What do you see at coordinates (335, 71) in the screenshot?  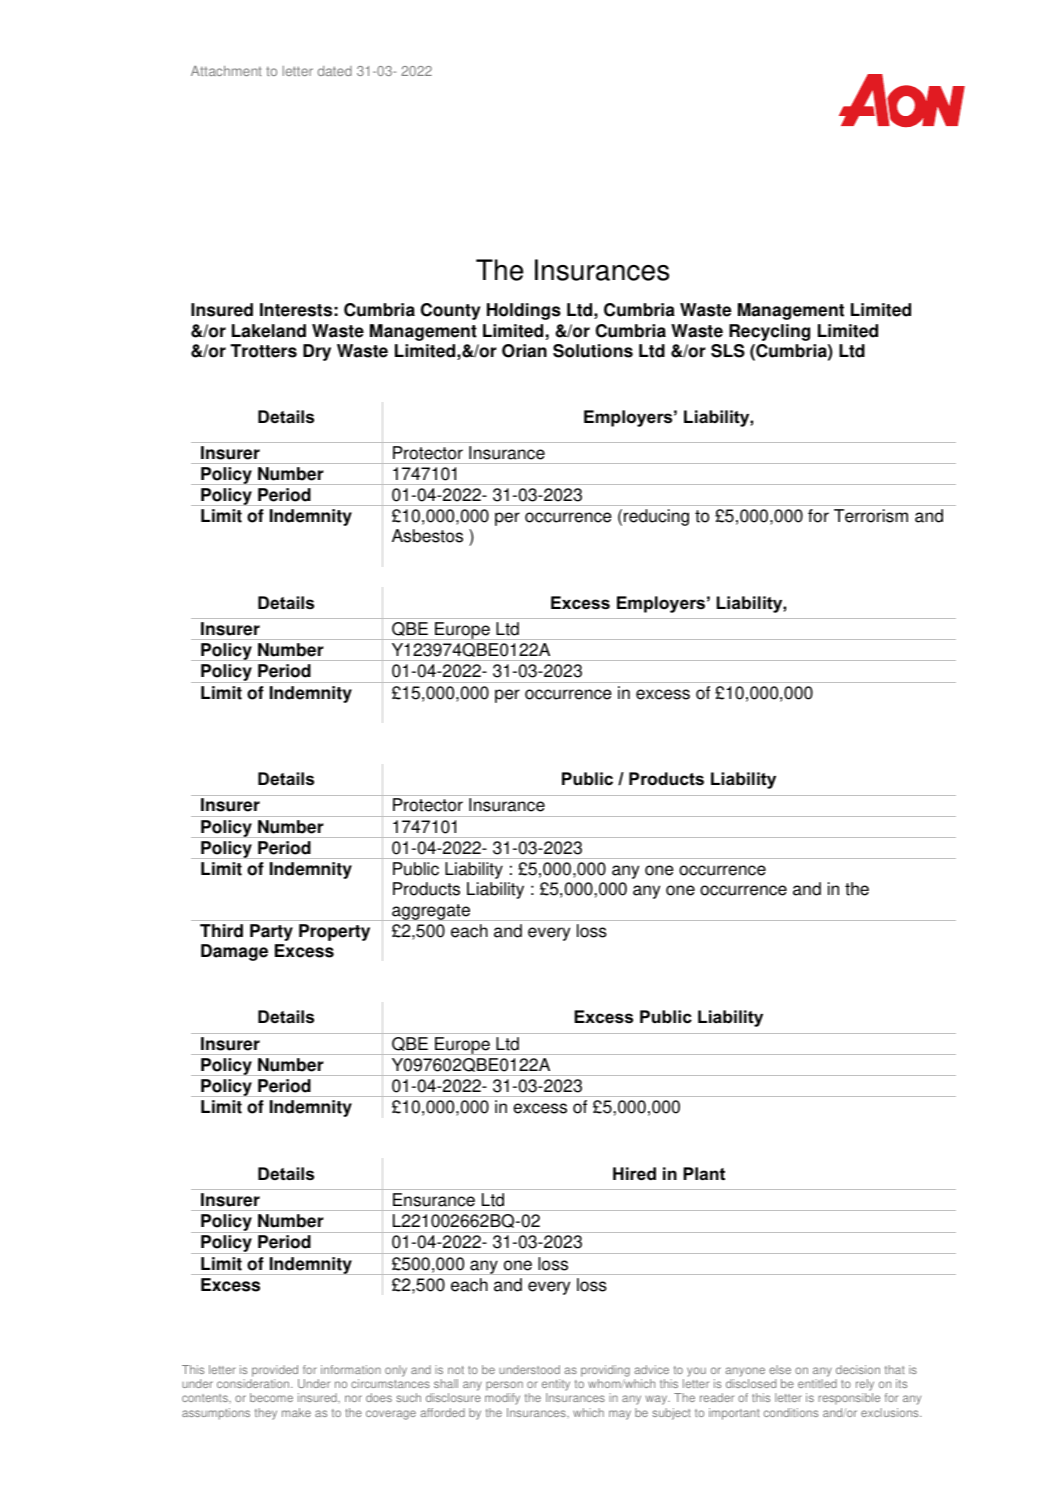 I see `dated` at bounding box center [335, 71].
